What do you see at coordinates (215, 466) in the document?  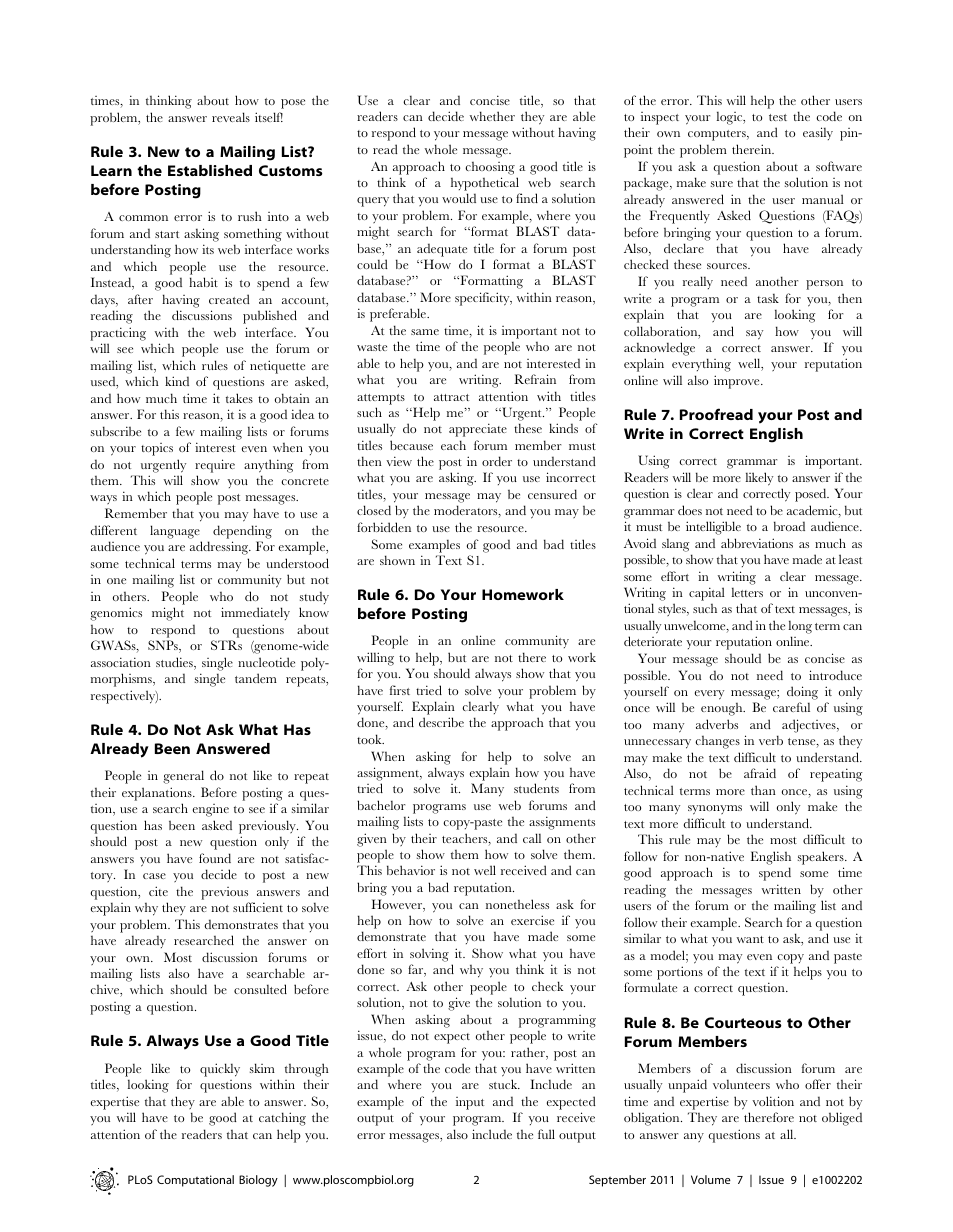 I see `require` at bounding box center [215, 466].
